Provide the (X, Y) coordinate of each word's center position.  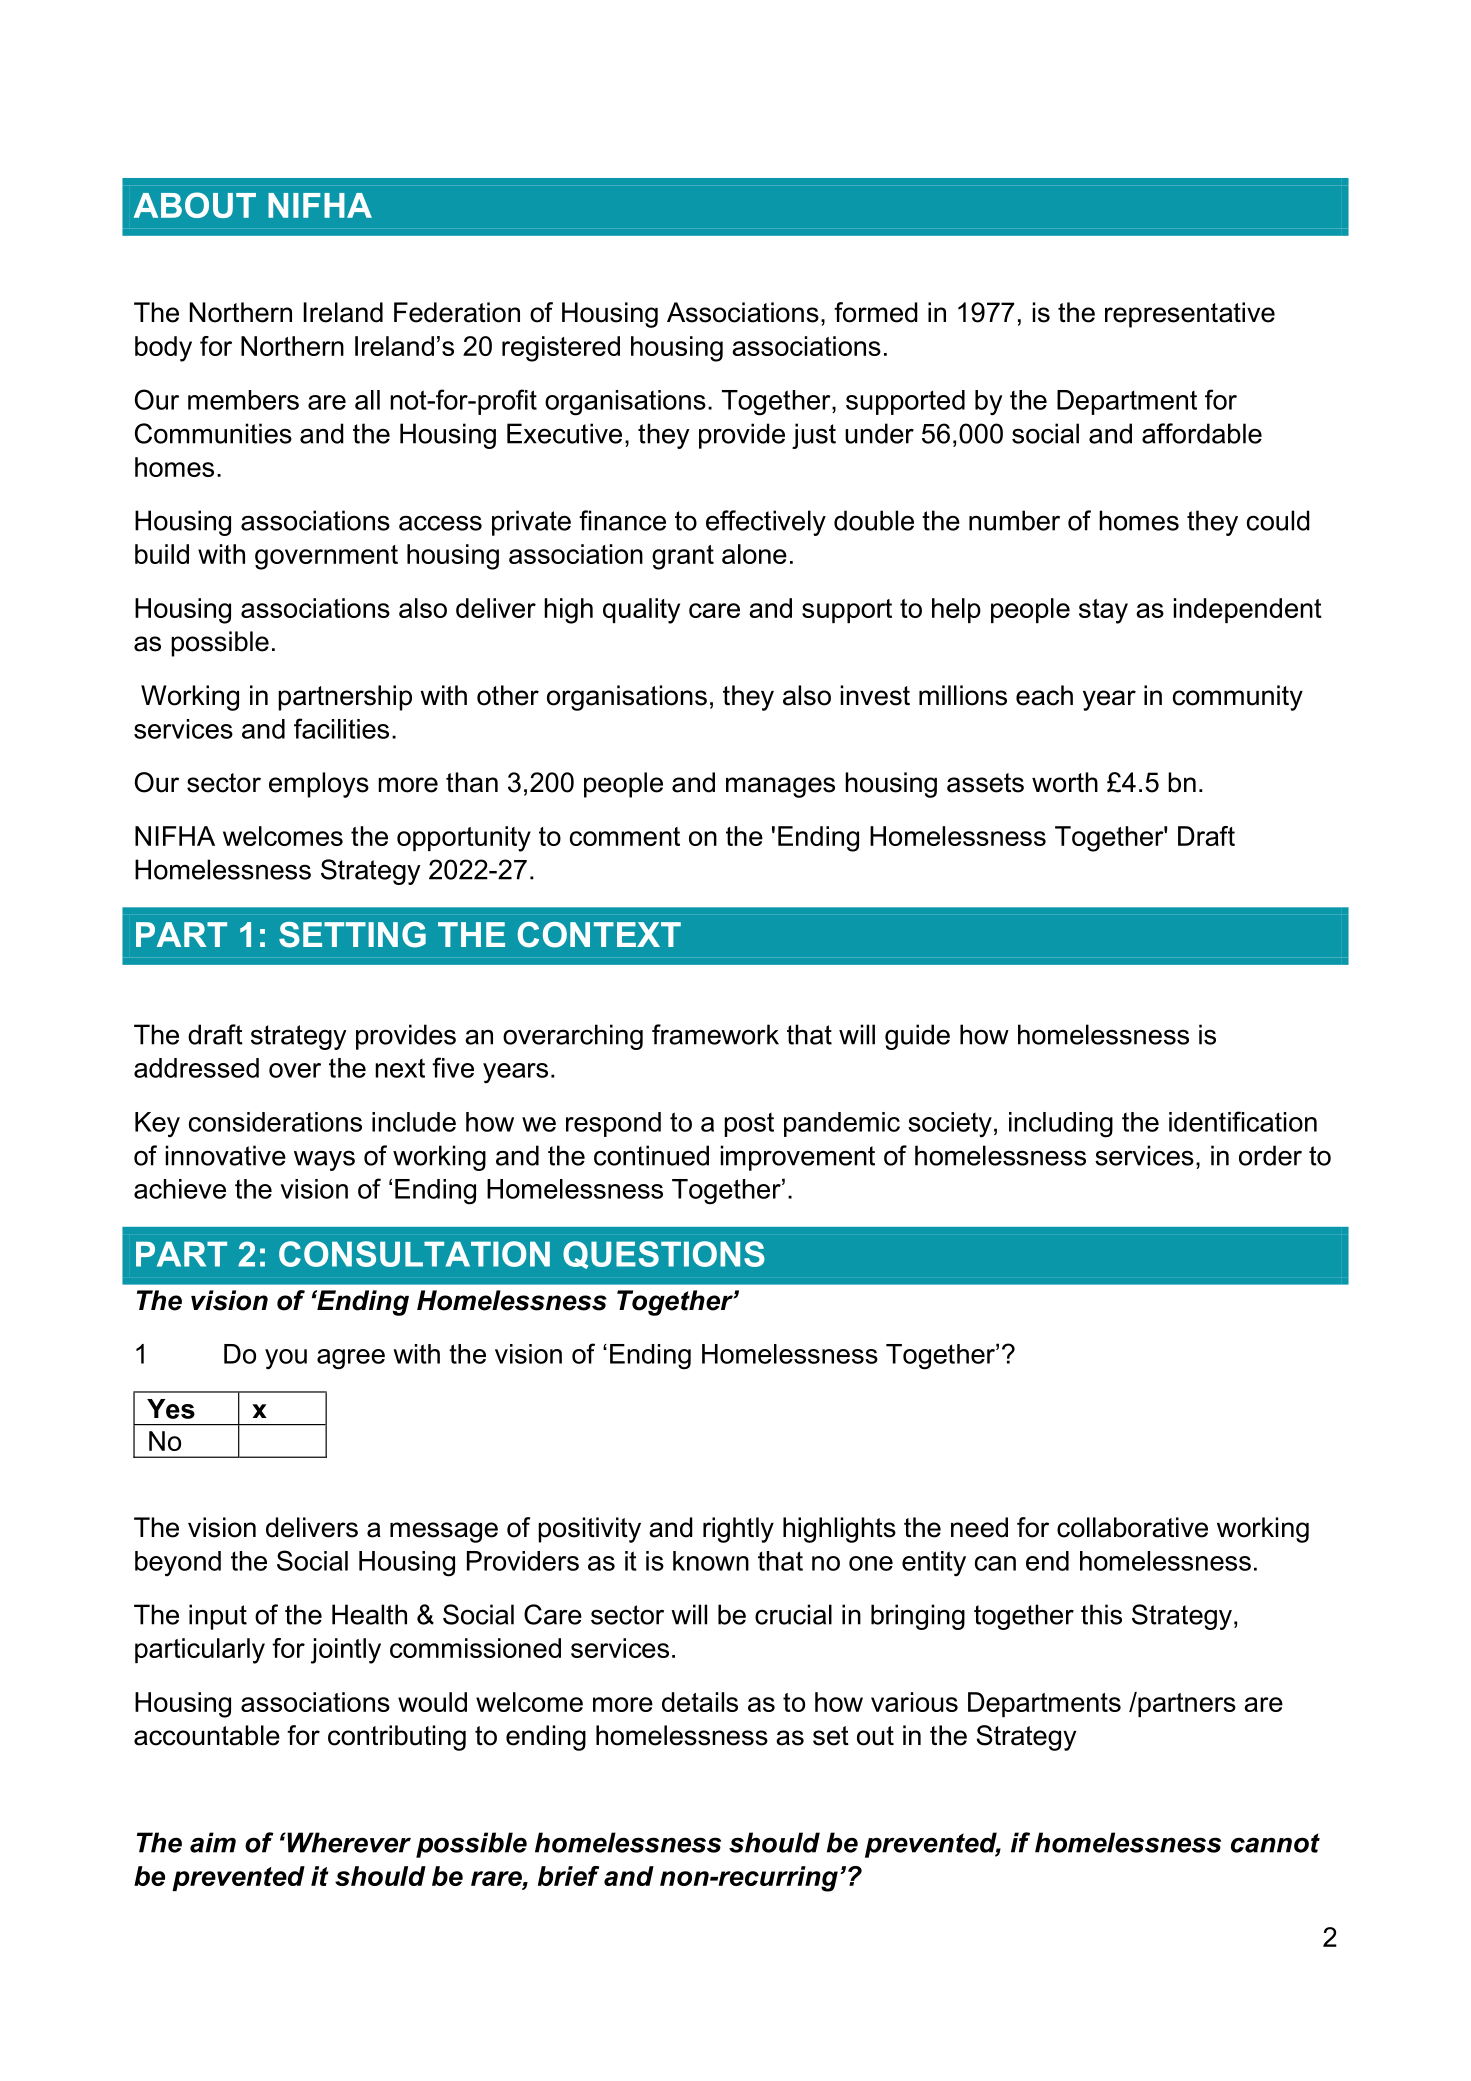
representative (1190, 315)
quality (641, 611)
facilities (341, 728)
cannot (1275, 1843)
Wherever (348, 1842)
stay (1103, 611)
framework (715, 1034)
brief (568, 1876)
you (286, 1359)
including (1061, 1125)
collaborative (1132, 1527)
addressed (196, 1068)
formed (876, 312)
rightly (738, 1530)
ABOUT (195, 205)
